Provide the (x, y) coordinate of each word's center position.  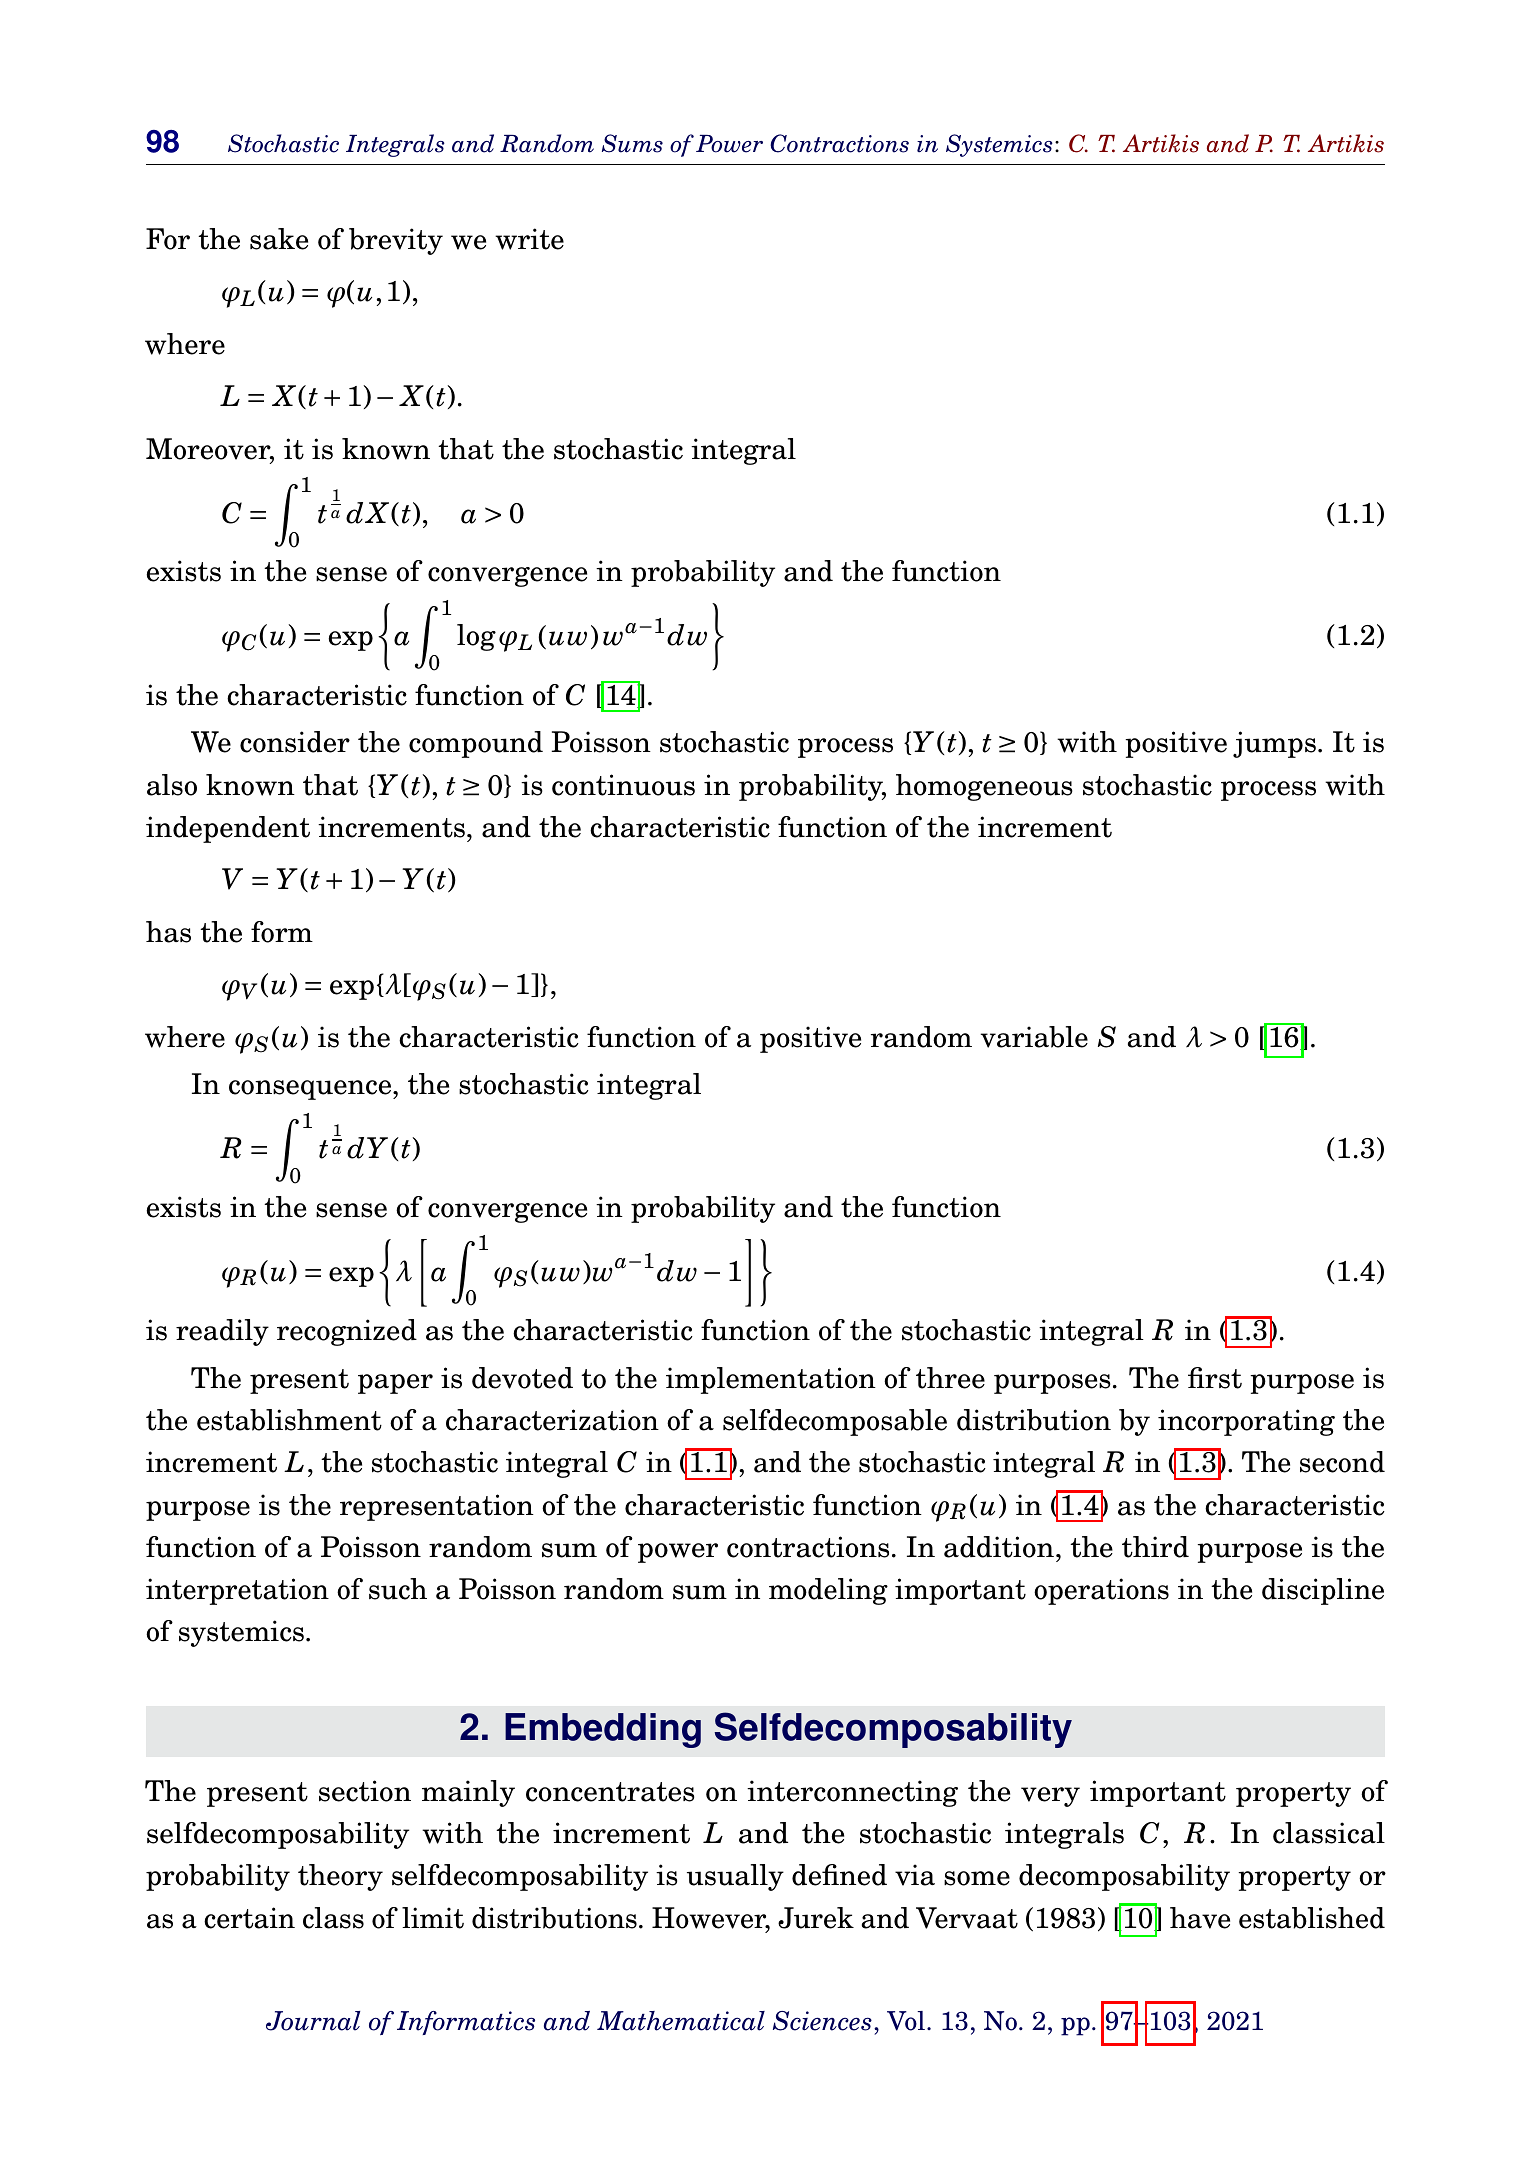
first (1215, 1378)
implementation (771, 1380)
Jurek (816, 1918)
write (529, 239)
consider (295, 742)
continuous (623, 785)
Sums (632, 143)
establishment (289, 1420)
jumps (1274, 744)
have (1200, 1918)
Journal (313, 2021)
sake (279, 239)
